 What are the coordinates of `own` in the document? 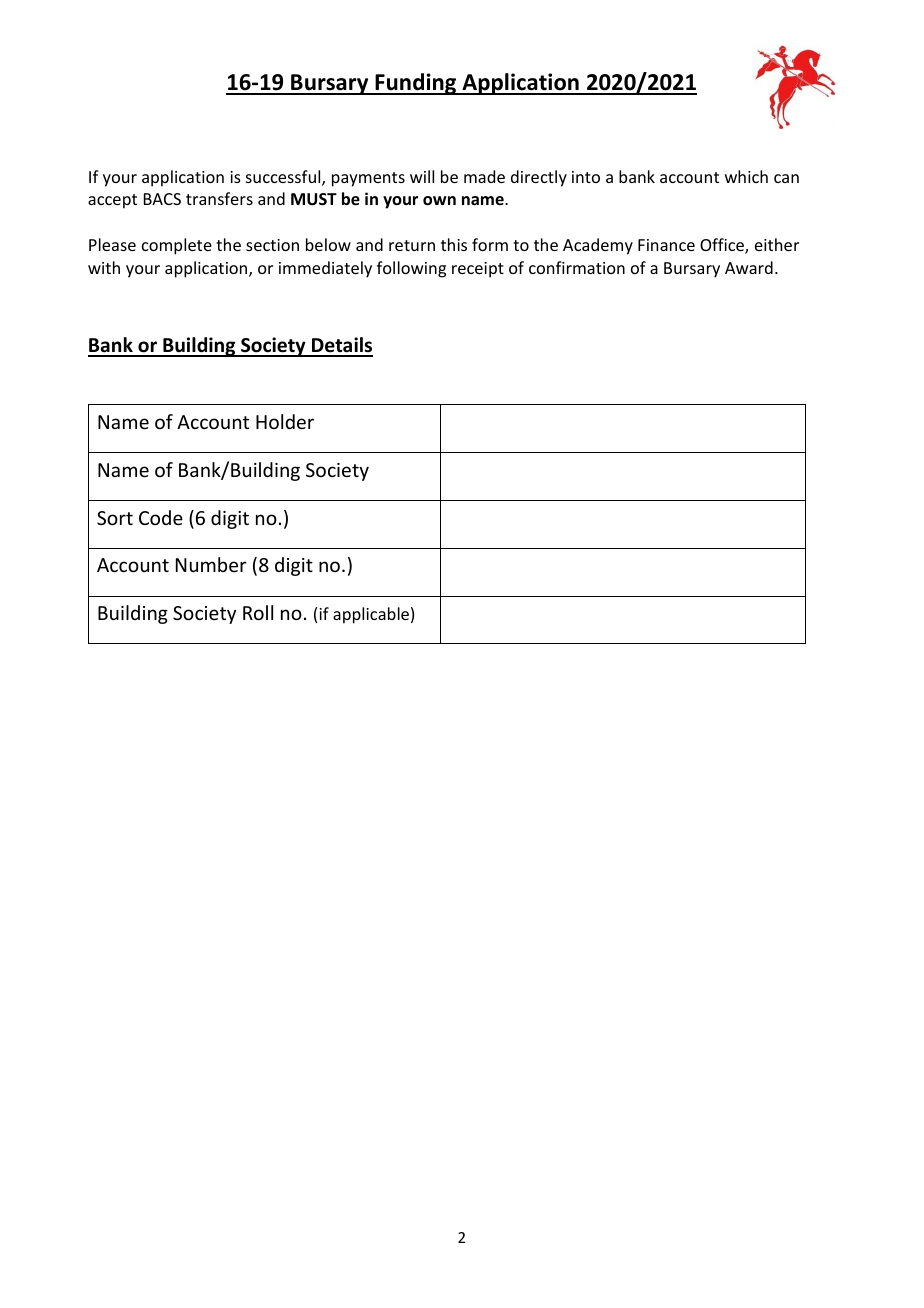 It's located at (439, 201).
